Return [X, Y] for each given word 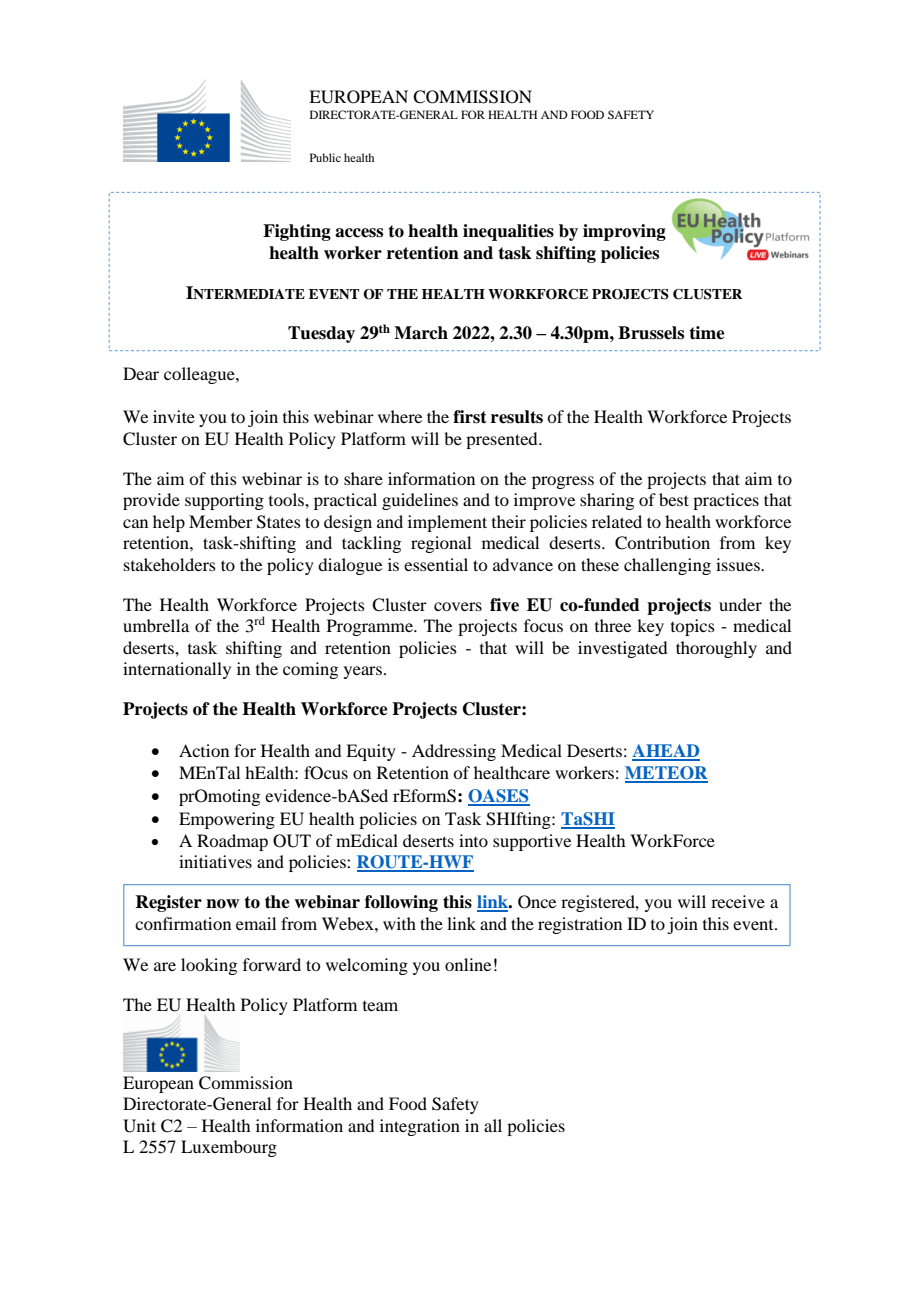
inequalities [508, 232]
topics [693, 627]
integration [420, 1127]
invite [174, 416]
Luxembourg [229, 1148]
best [674, 499]
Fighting [297, 232]
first [470, 417]
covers [458, 606]
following [401, 903]
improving [624, 232]
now [222, 904]
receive [738, 901]
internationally [177, 670]
